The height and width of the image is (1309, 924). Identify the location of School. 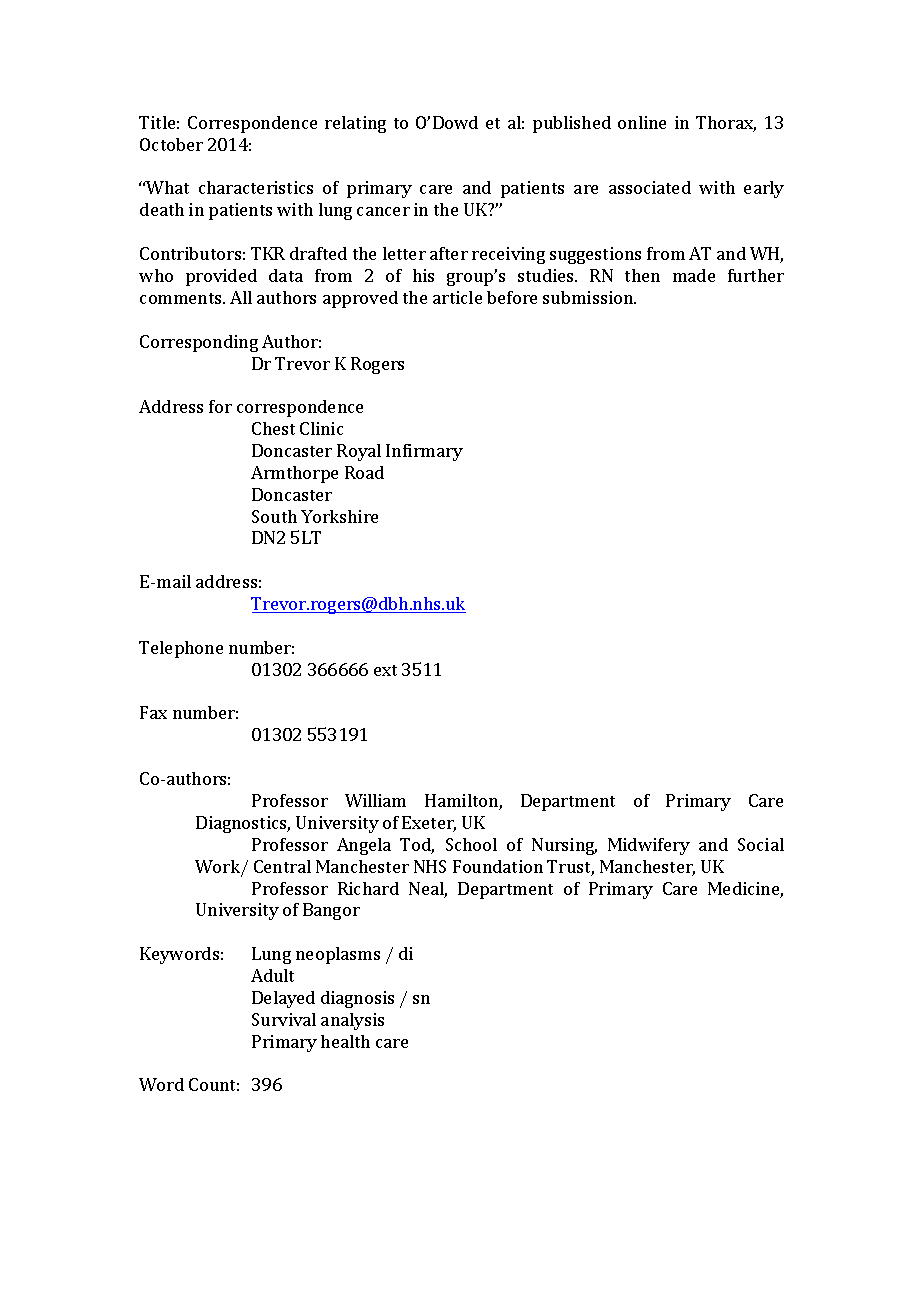
(471, 844).
